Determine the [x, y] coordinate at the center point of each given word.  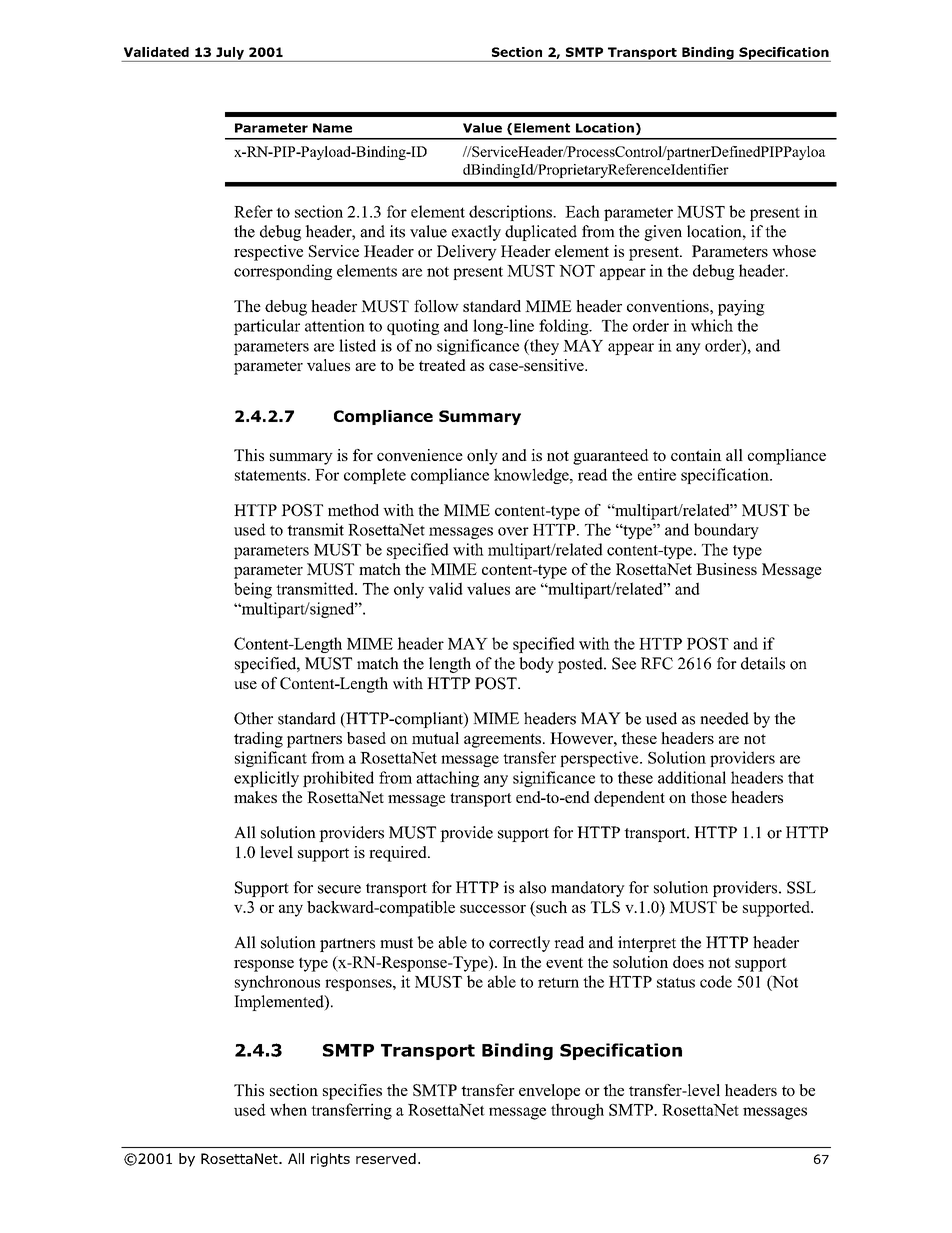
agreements [502, 741]
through [577, 1111]
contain [696, 455]
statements [271, 475]
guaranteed [611, 457]
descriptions [511, 213]
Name [332, 128]
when [288, 1109]
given [663, 233]
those [709, 797]
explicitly [266, 779]
